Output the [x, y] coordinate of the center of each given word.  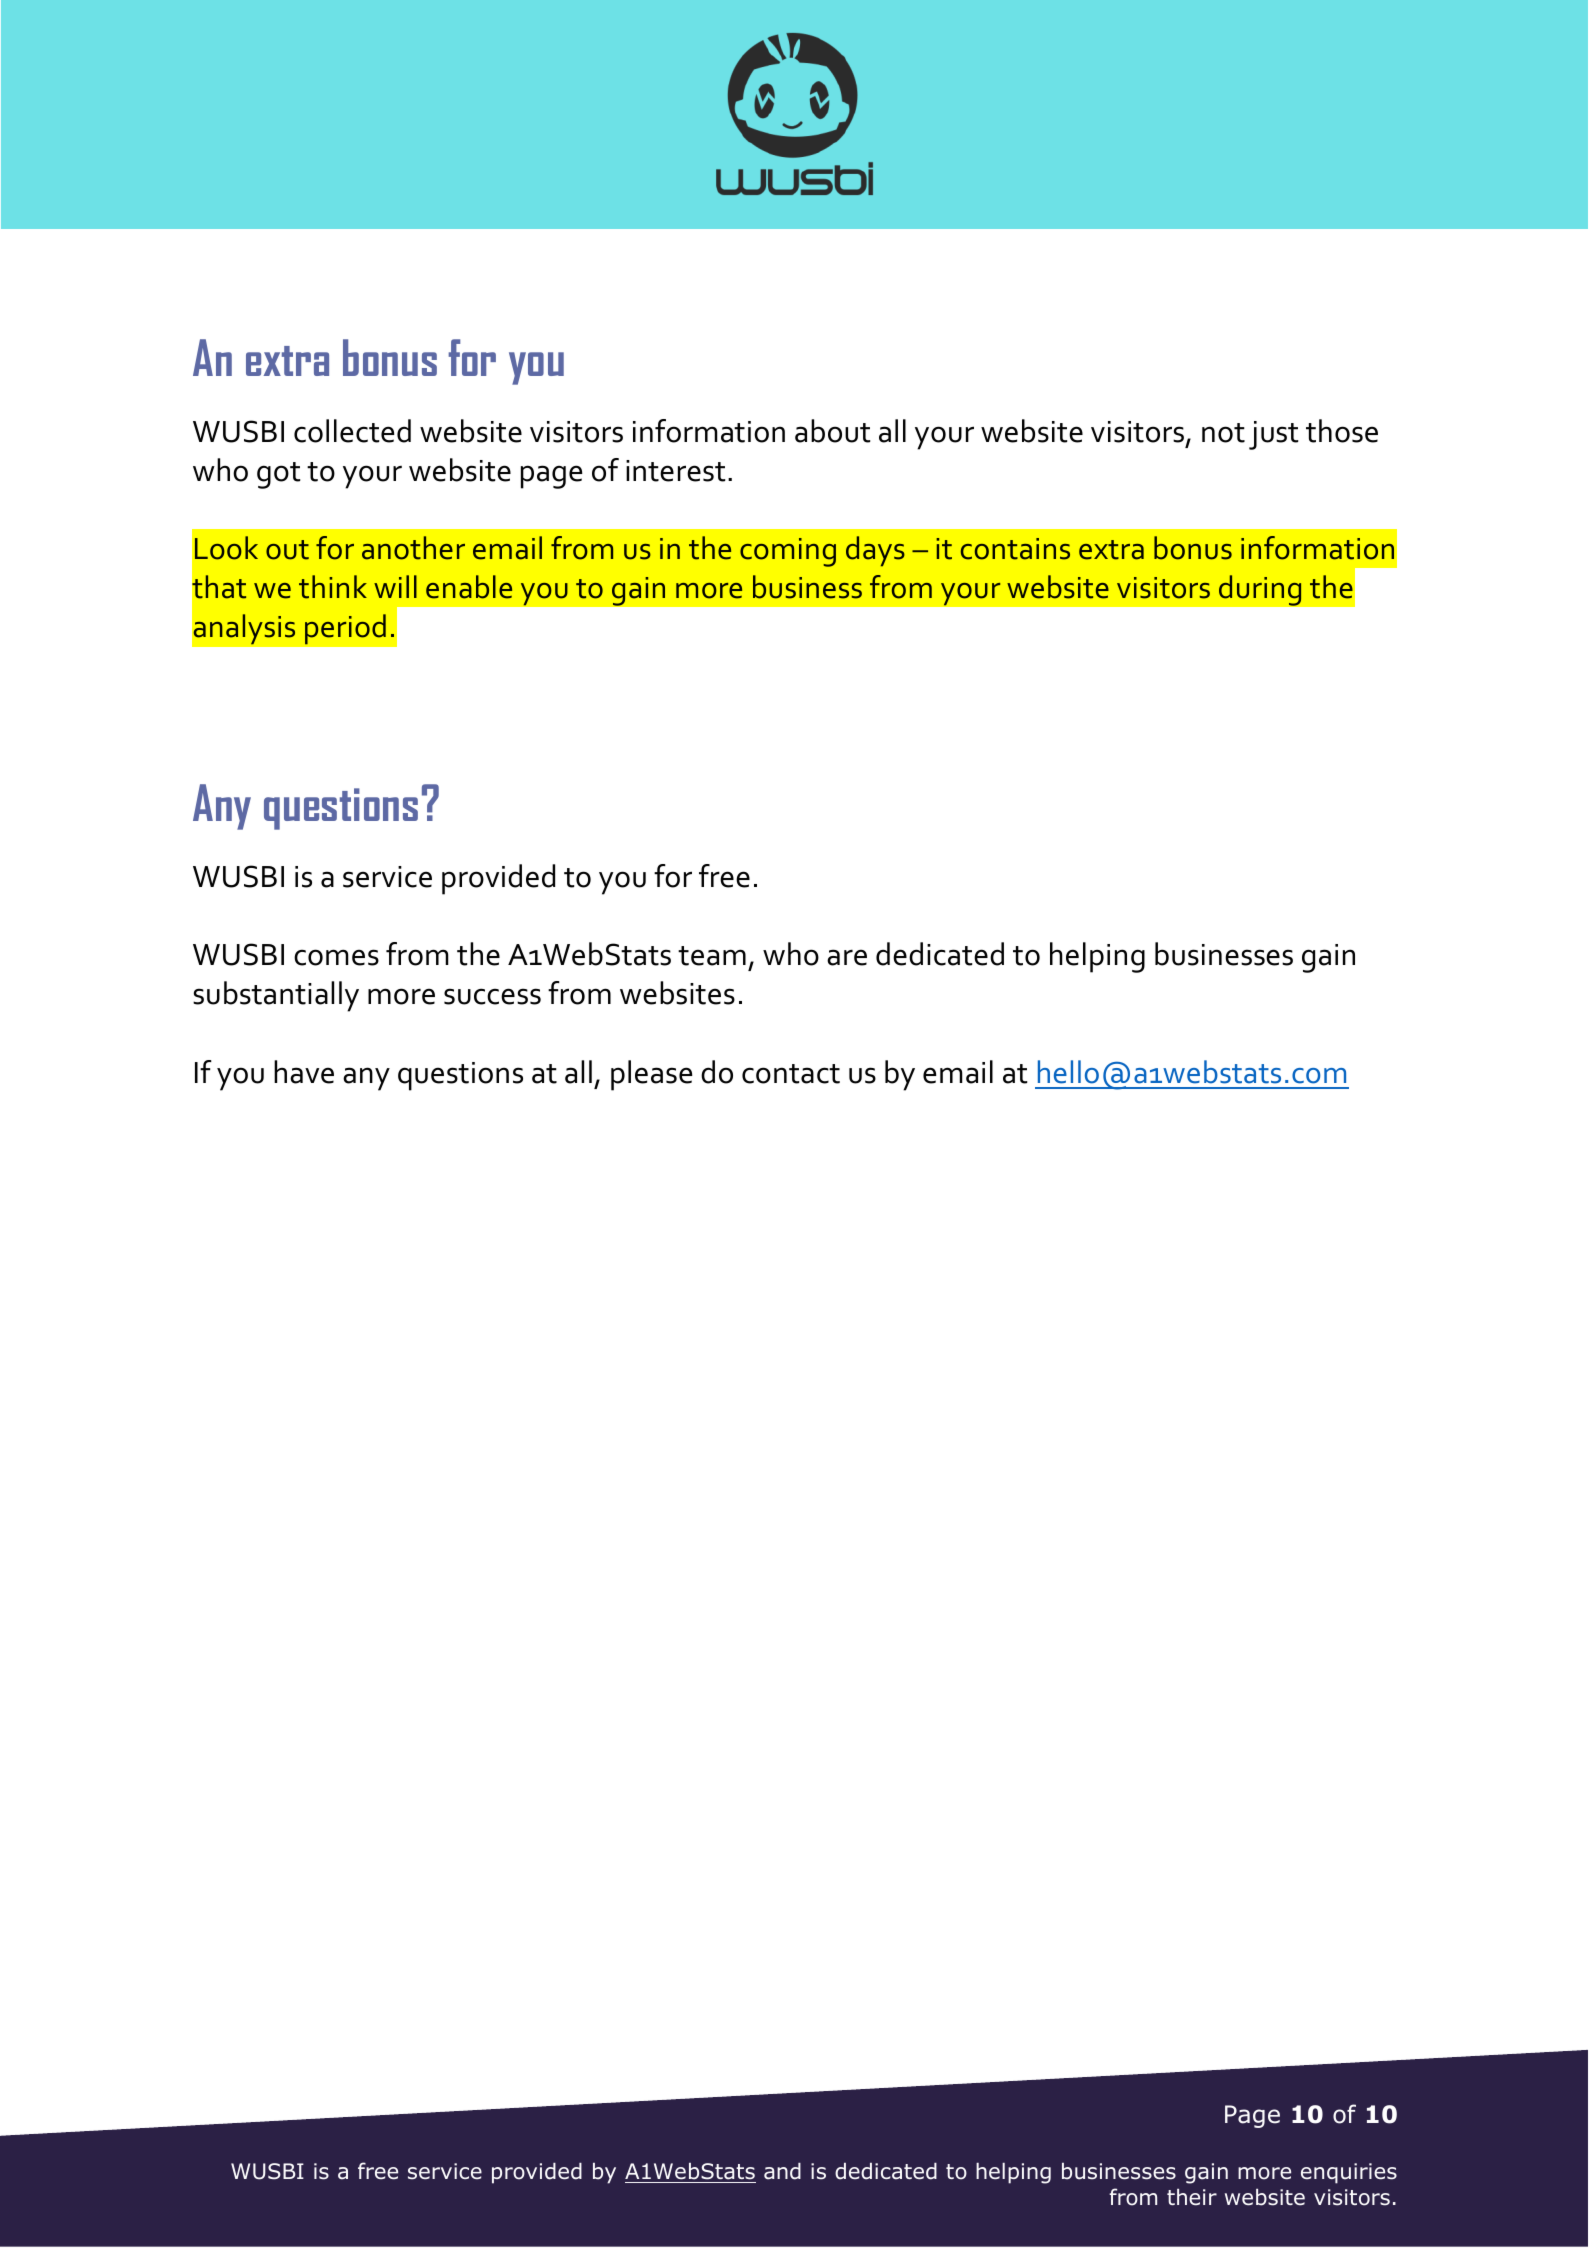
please [652, 1075]
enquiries [1349, 2173]
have [304, 1072]
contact [791, 1074]
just [1273, 435]
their [1192, 2197]
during [1260, 590]
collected [352, 431]
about [832, 431]
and [782, 2171]
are [847, 957]
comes [336, 957]
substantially [276, 996]
